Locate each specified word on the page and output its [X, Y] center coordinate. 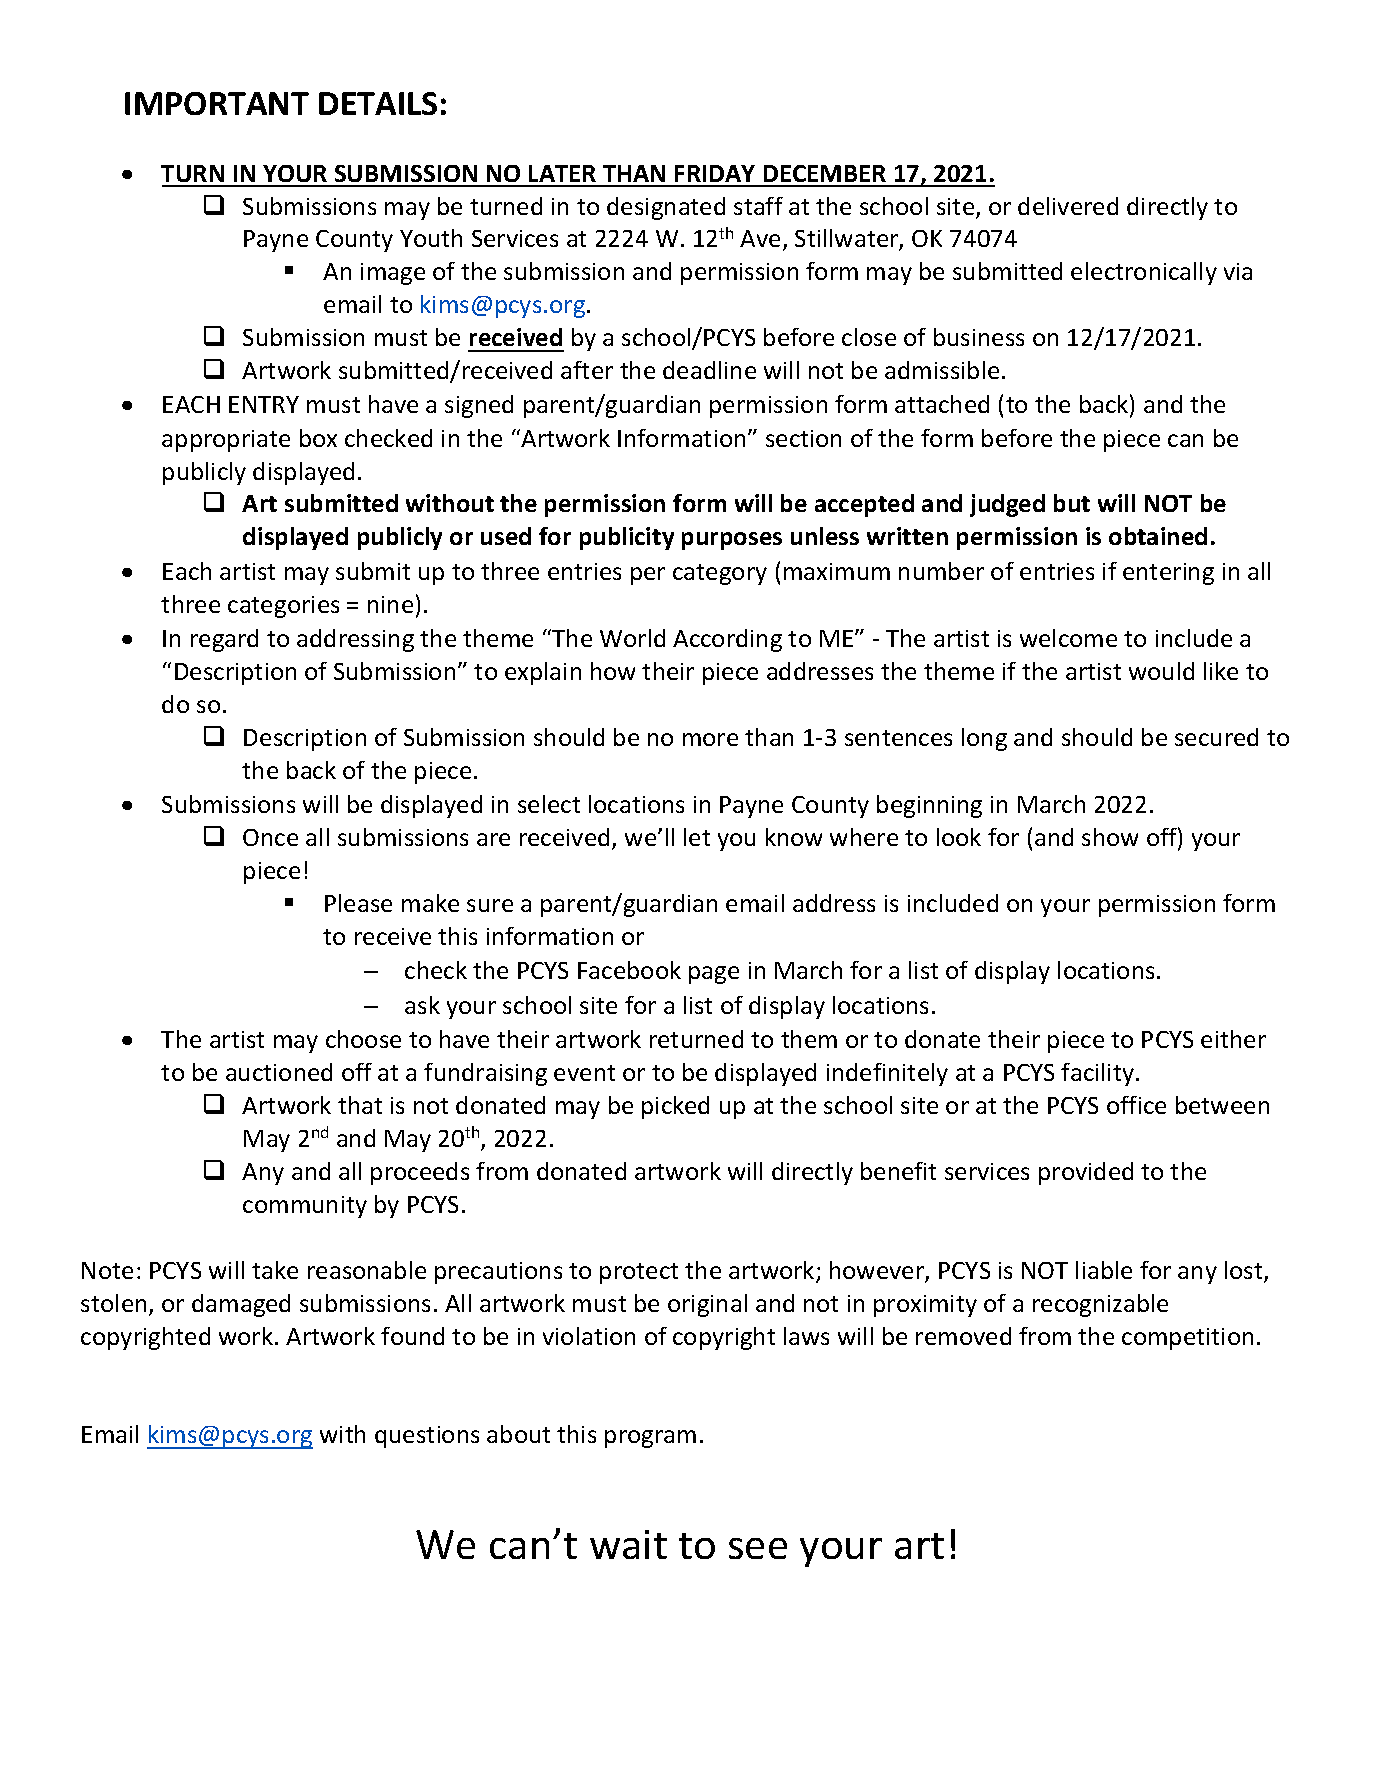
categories [283, 607]
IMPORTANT [217, 103]
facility [1099, 1074]
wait [628, 1544]
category [720, 574]
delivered [1068, 206]
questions [427, 1437]
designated [666, 208]
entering [1168, 574]
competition [1187, 1339]
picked [675, 1107]
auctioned [279, 1072]
